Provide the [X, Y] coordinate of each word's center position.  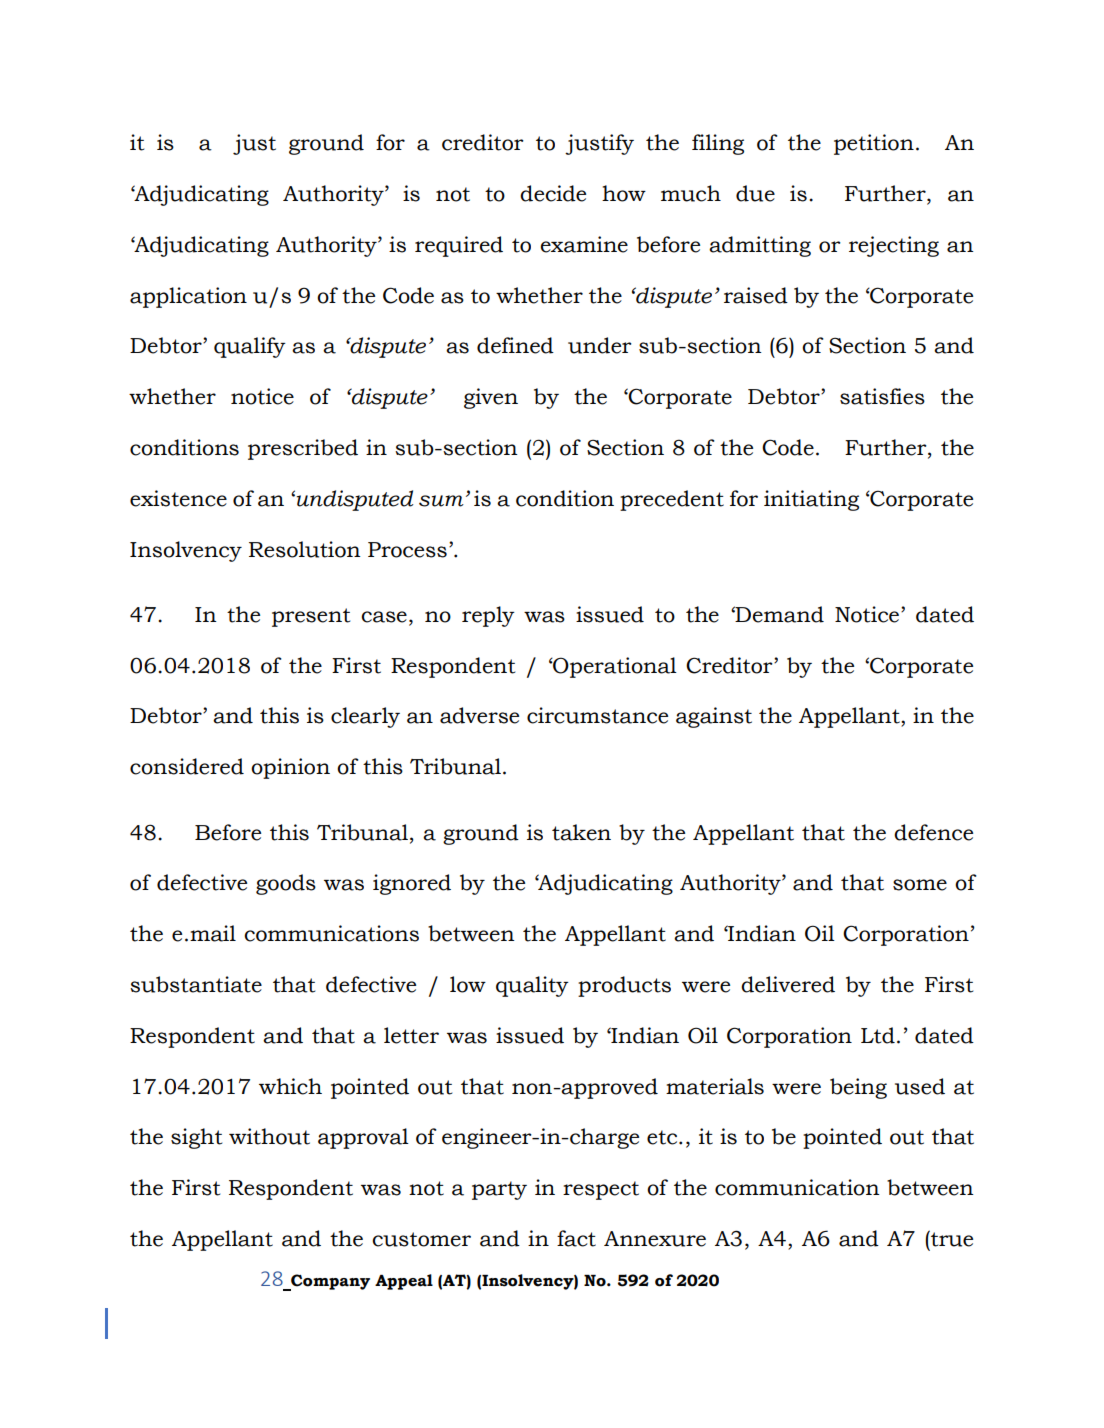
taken [581, 832]
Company [329, 1282]
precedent [672, 500]
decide [553, 193]
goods [286, 884]
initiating [811, 500]
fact [576, 1238]
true [951, 1238]
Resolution [305, 549]
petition [874, 144]
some [920, 885]
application [188, 297]
